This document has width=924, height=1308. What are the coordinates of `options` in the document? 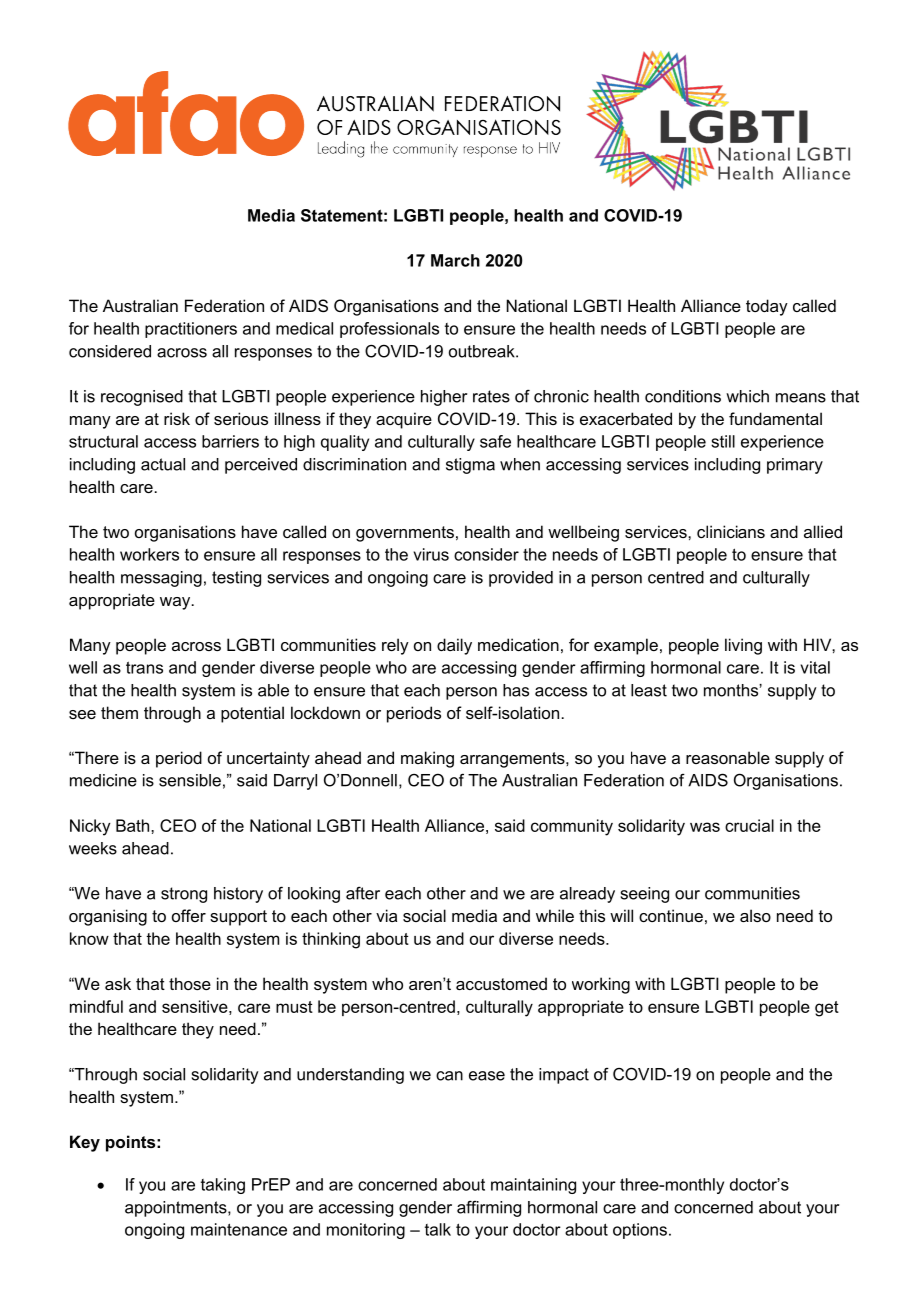 It's located at (640, 1231).
